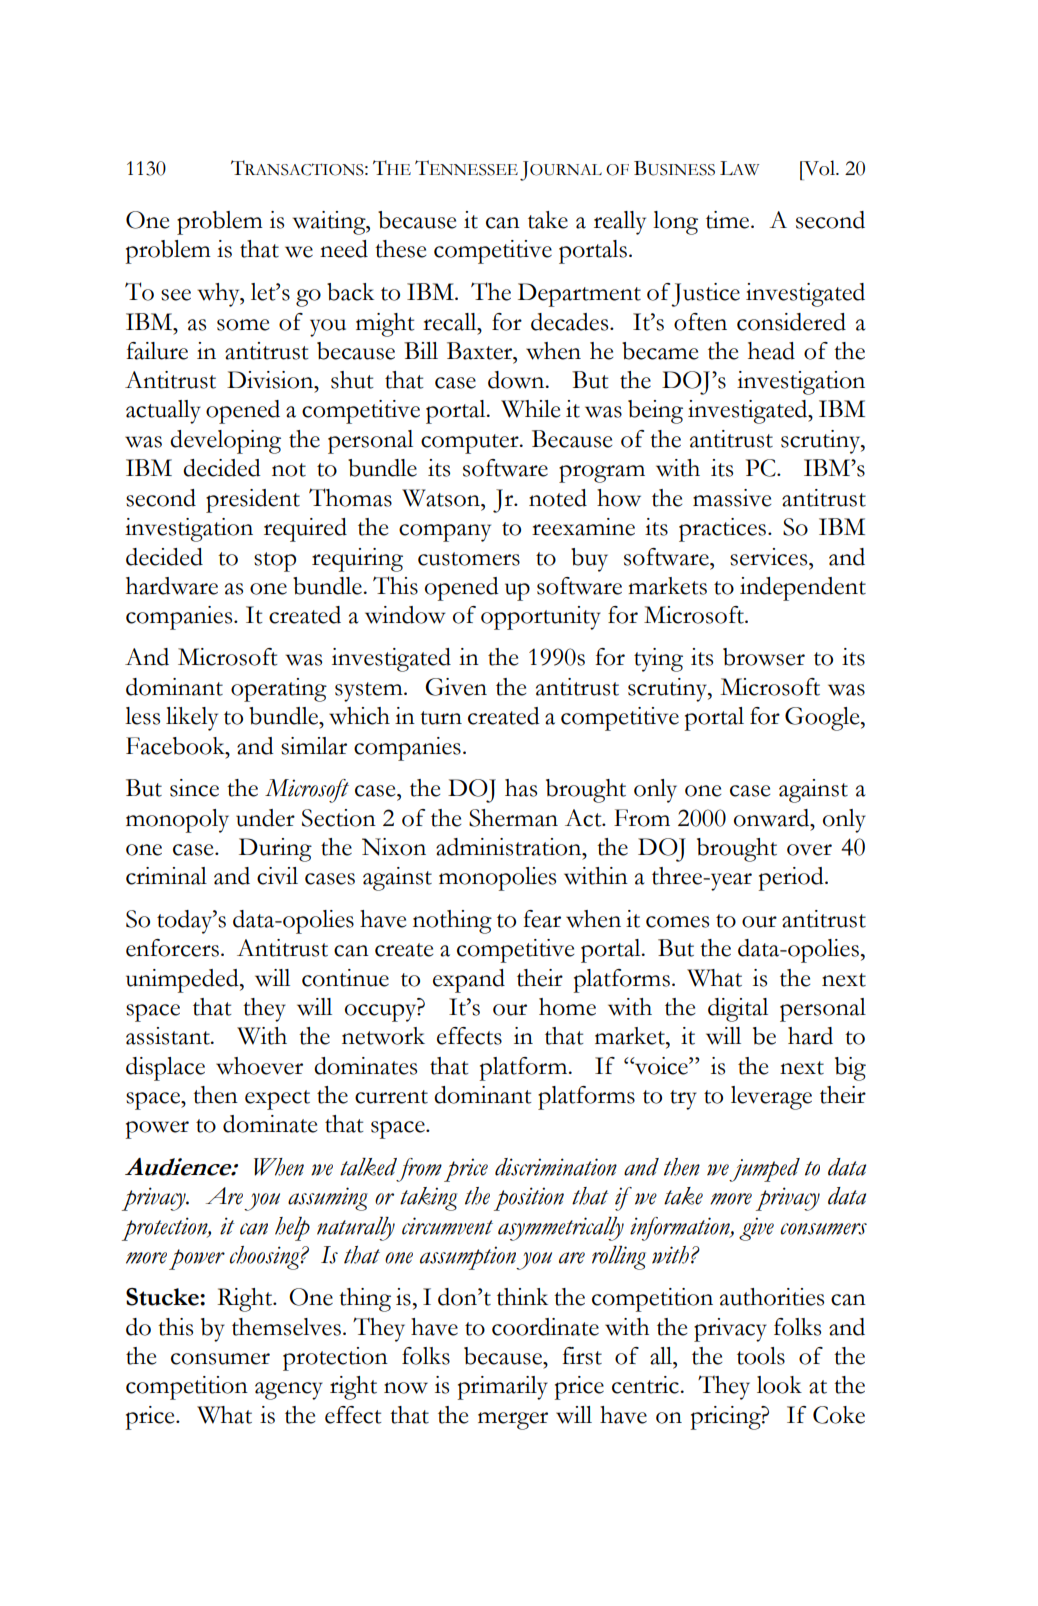 The height and width of the page is (1606, 1038). I want to click on agency, so click(289, 1391).
